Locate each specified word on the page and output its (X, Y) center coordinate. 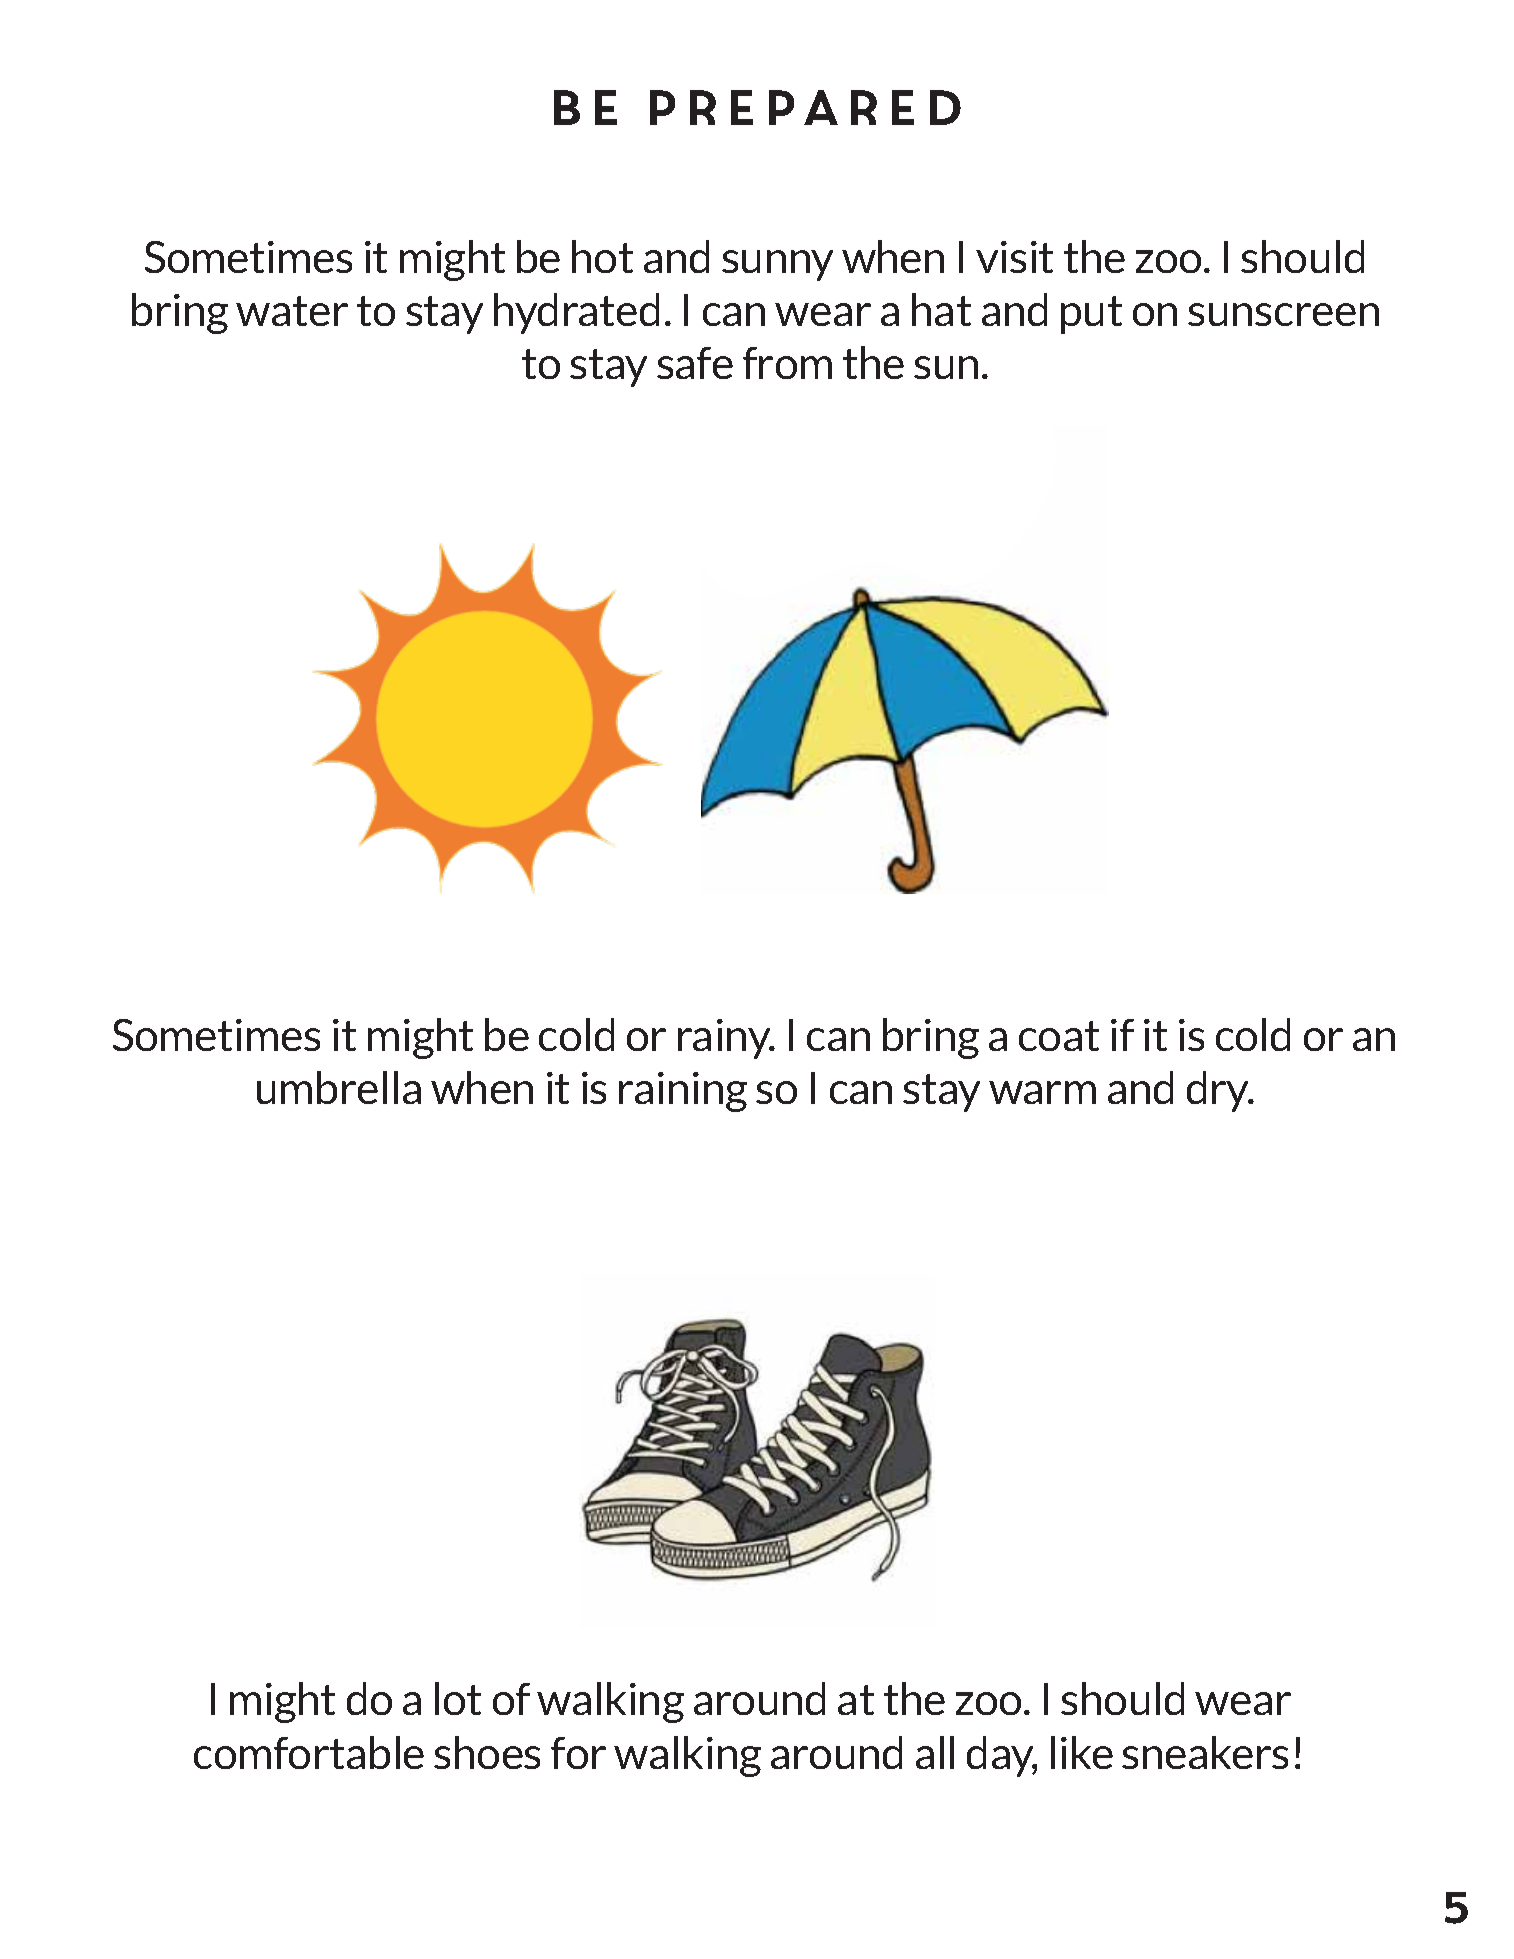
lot (458, 1698)
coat (1059, 1036)
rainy (725, 1039)
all (935, 1752)
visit (1014, 257)
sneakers (1205, 1752)
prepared (805, 107)
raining (683, 1092)
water (292, 311)
